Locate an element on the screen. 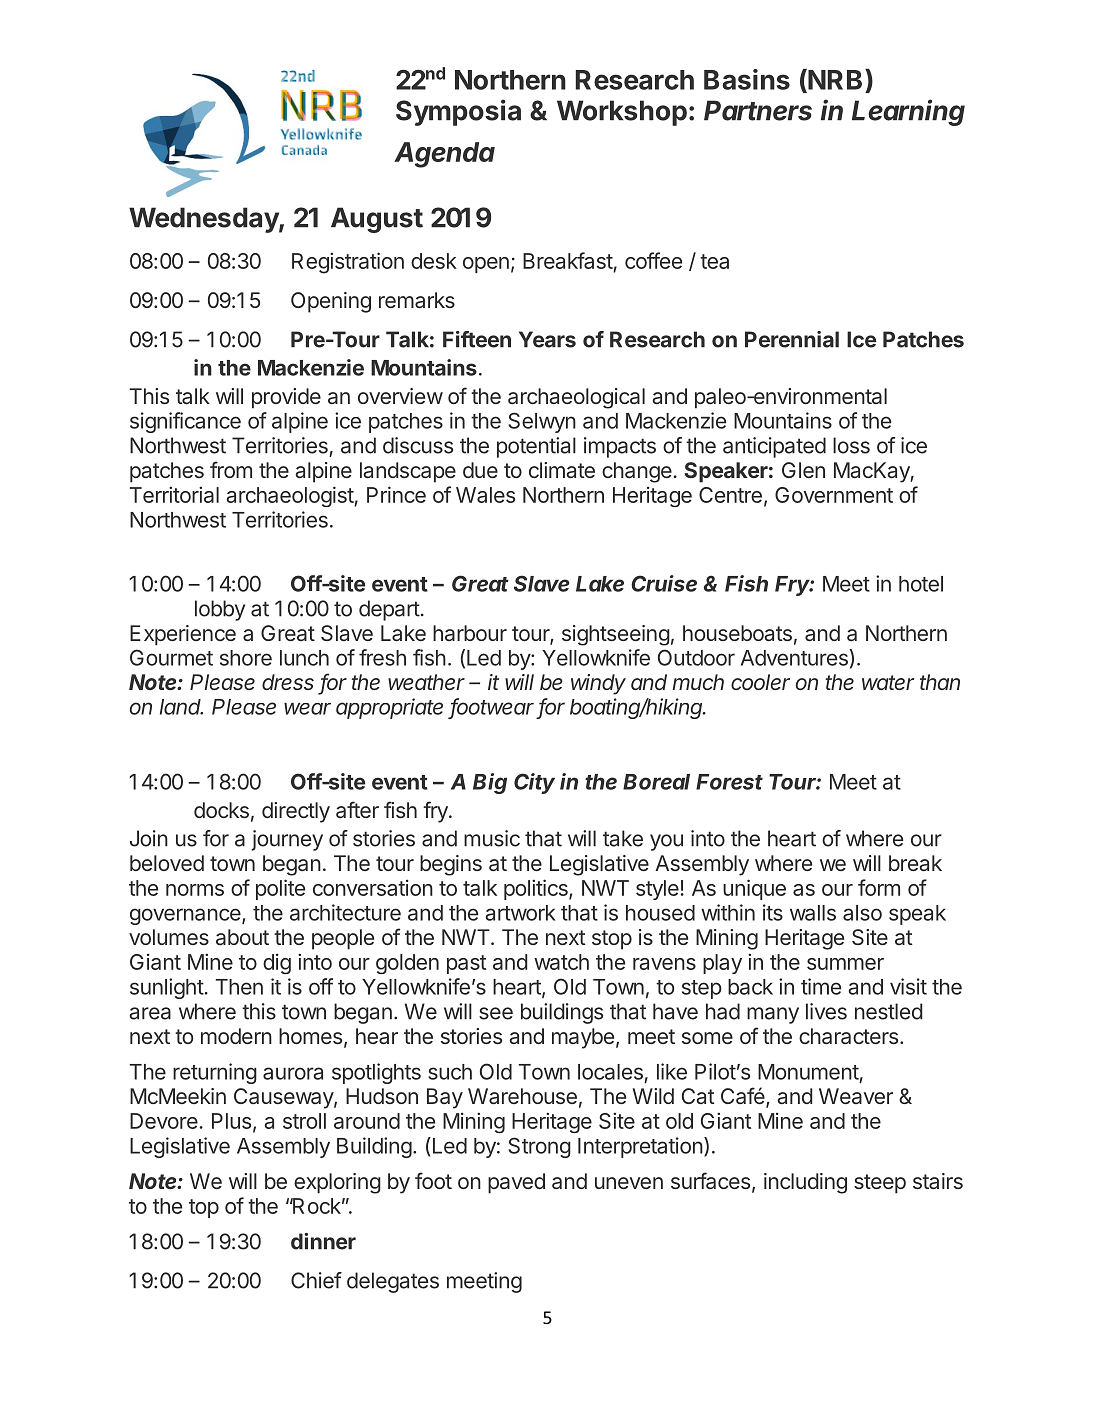  shore is located at coordinates (246, 658).
